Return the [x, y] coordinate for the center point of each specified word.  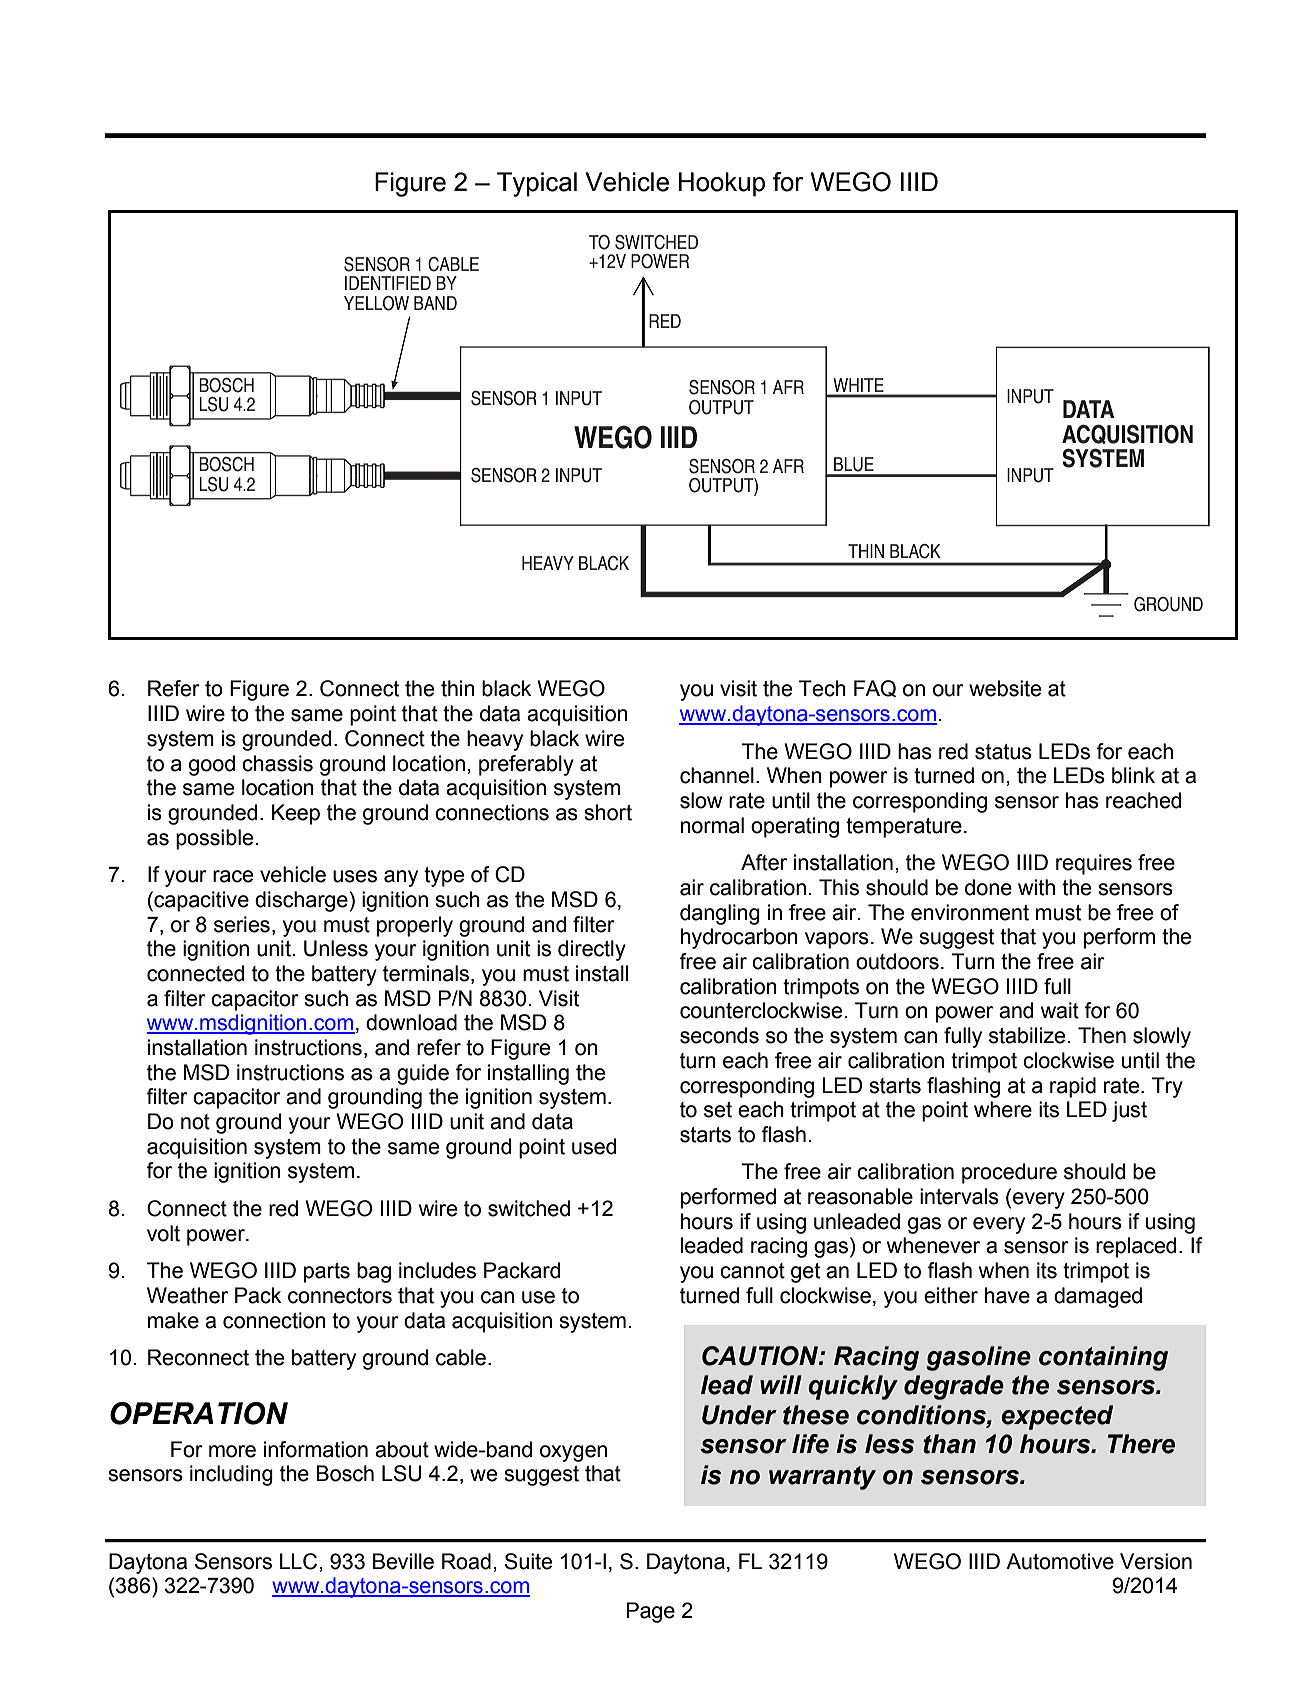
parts [327, 1273]
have [1007, 1295]
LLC [300, 1561]
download [411, 1022]
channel [717, 775]
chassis [277, 763]
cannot [752, 1271]
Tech [822, 688]
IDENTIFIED [388, 283]
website [1005, 688]
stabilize [1027, 1035]
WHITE [858, 385]
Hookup [722, 184]
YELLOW [376, 303]
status [1003, 752]
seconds [719, 1035]
